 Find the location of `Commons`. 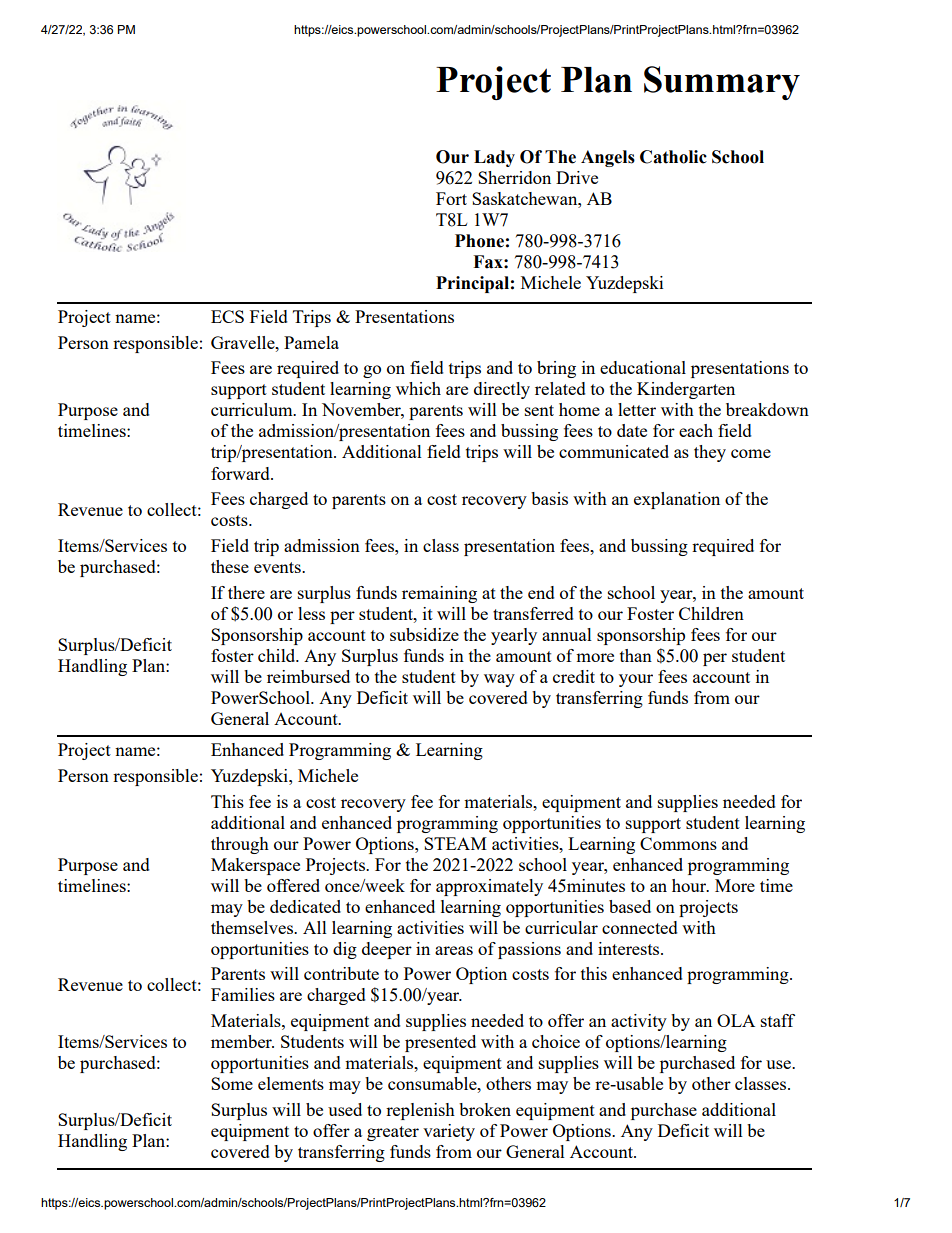

Commons is located at coordinates (678, 843).
